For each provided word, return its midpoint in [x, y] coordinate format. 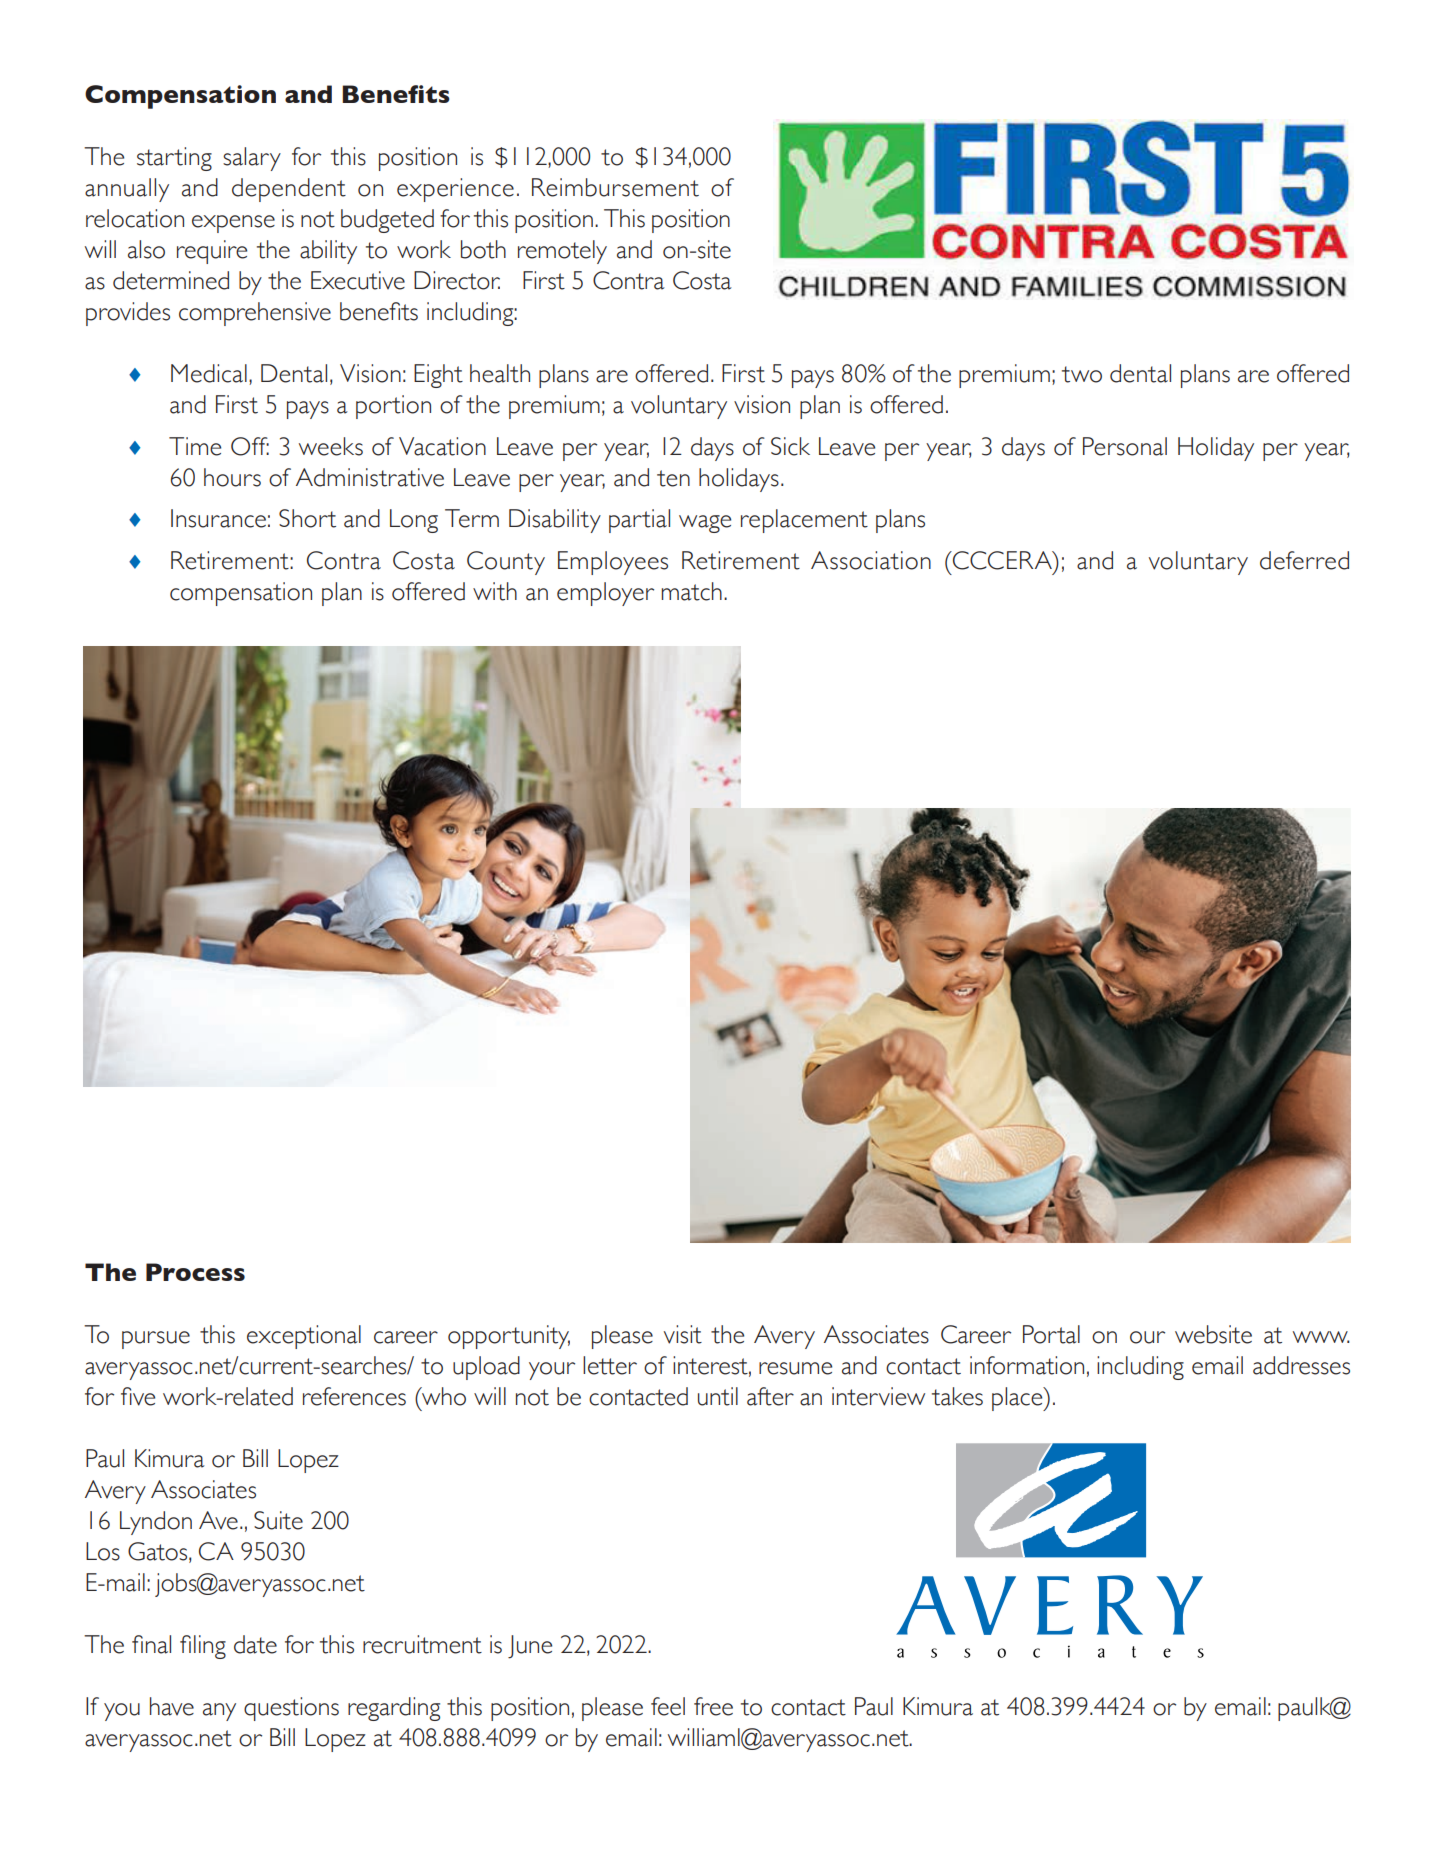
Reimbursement [615, 187]
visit [683, 1334]
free [713, 1706]
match [691, 591]
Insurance [218, 518]
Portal [1051, 1334]
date [255, 1644]
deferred [1304, 560]
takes [957, 1396]
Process [195, 1272]
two [1082, 374]
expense [233, 224]
